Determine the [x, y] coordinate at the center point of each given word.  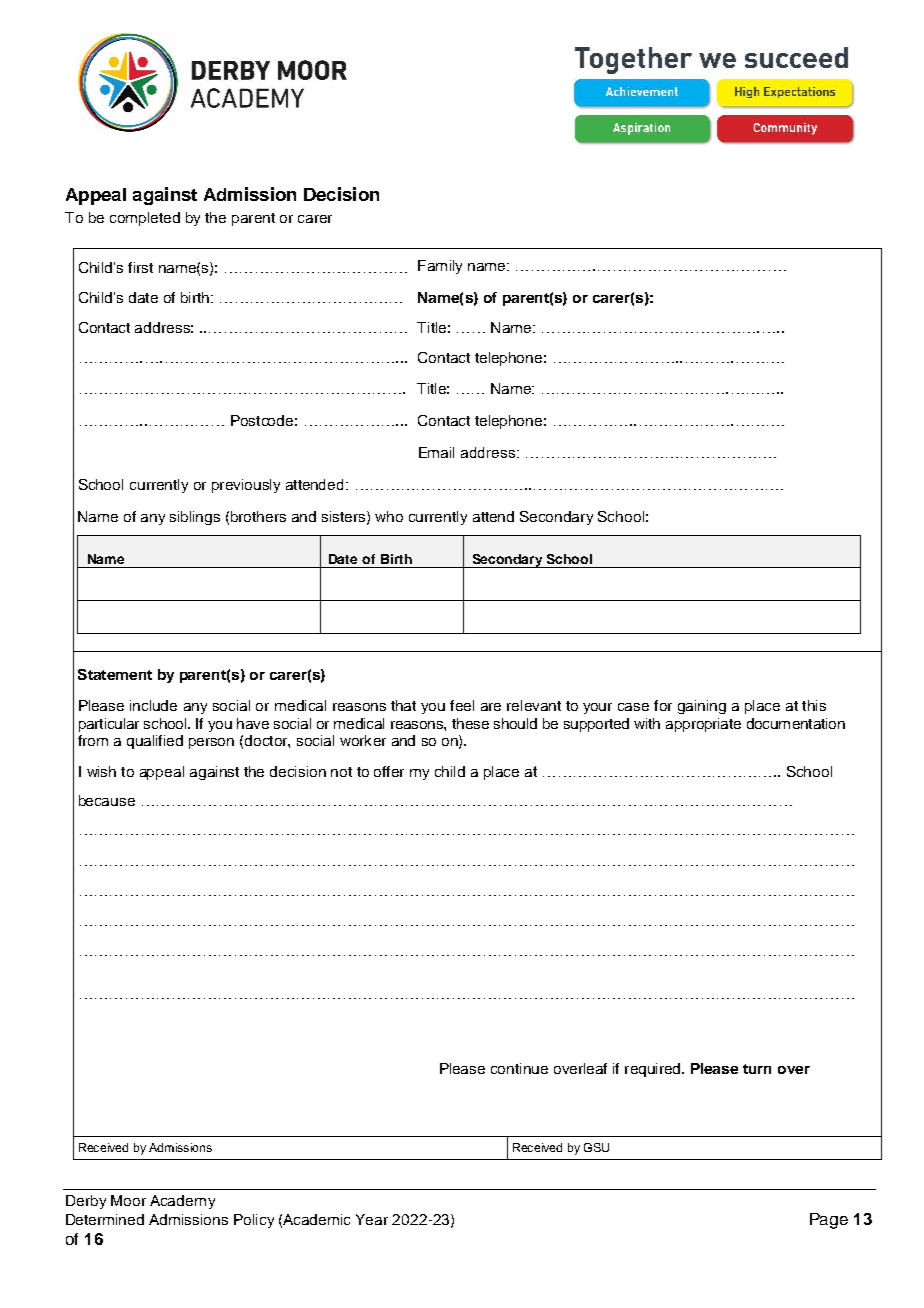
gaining [702, 707]
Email [436, 452]
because [107, 800]
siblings [195, 518]
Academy [182, 1202]
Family [440, 267]
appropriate [703, 725]
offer [389, 771]
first [140, 267]
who [389, 516]
